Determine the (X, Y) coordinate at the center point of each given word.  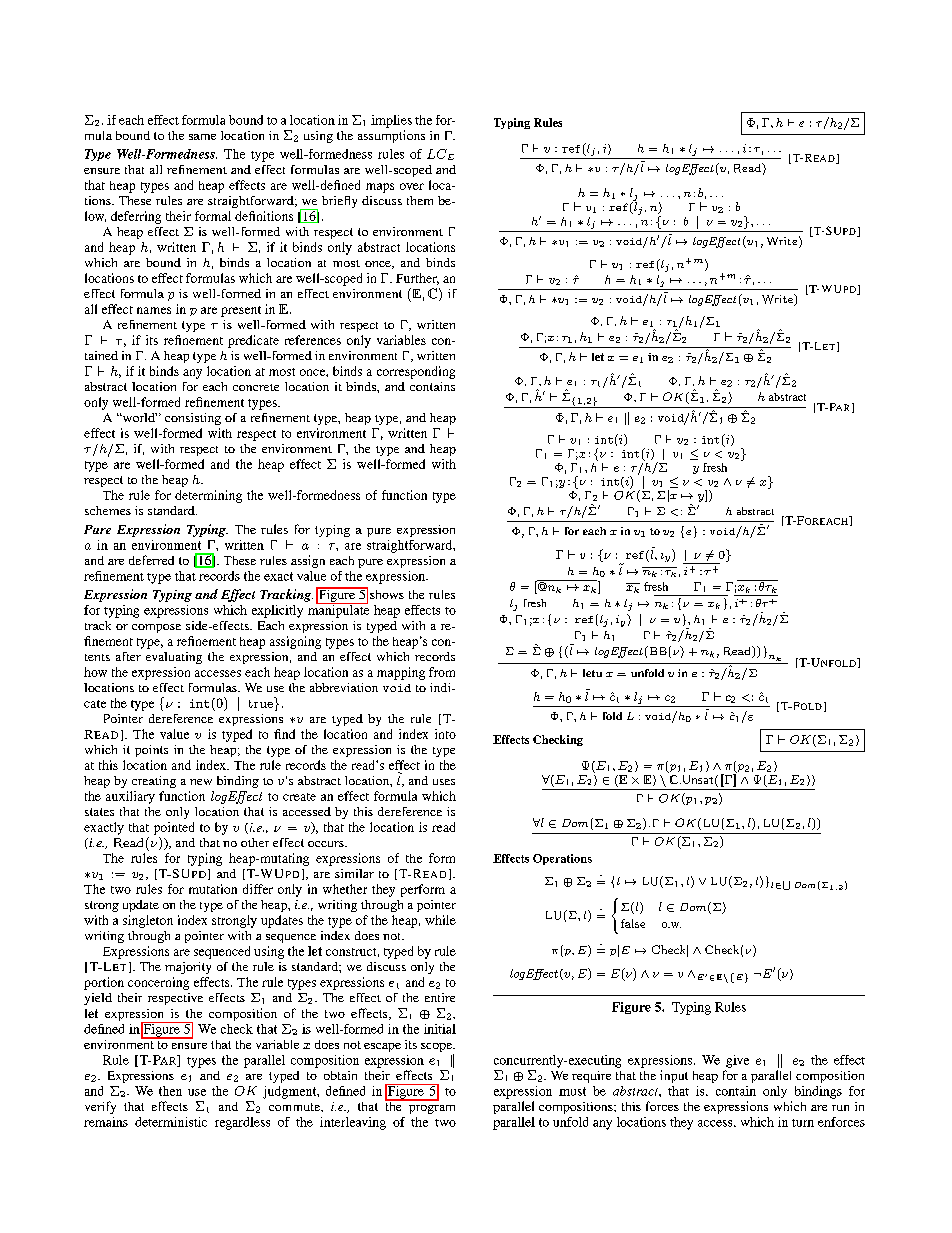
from (442, 672)
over (412, 186)
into (445, 734)
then (170, 1091)
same (202, 137)
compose (156, 628)
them (420, 200)
